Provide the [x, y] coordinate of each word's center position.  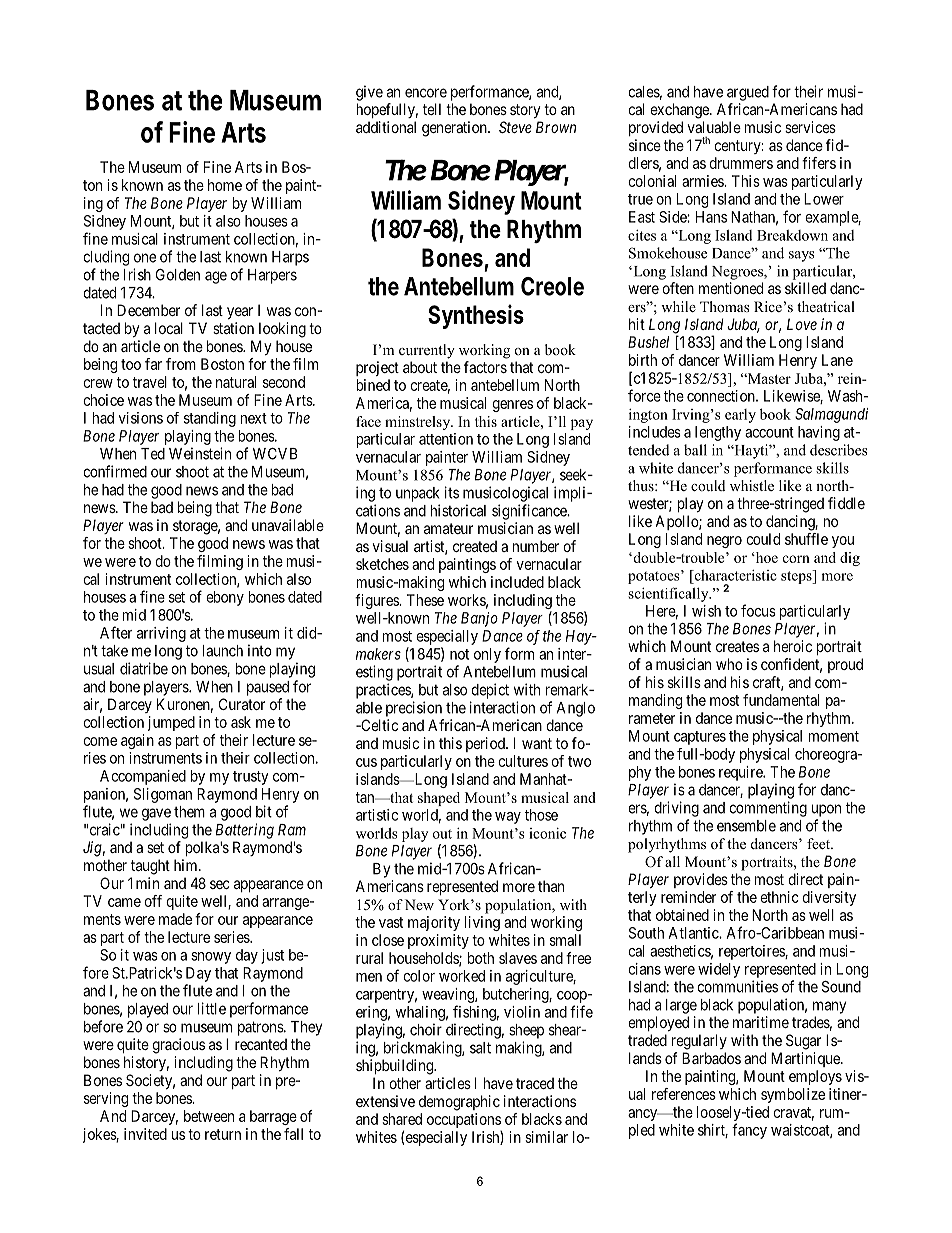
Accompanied [143, 777]
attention [446, 439]
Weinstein [200, 453]
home [225, 185]
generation [455, 129]
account [769, 432]
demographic [459, 1103]
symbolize [793, 1095]
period [486, 744]
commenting [768, 809]
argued [748, 93]
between [209, 1116]
